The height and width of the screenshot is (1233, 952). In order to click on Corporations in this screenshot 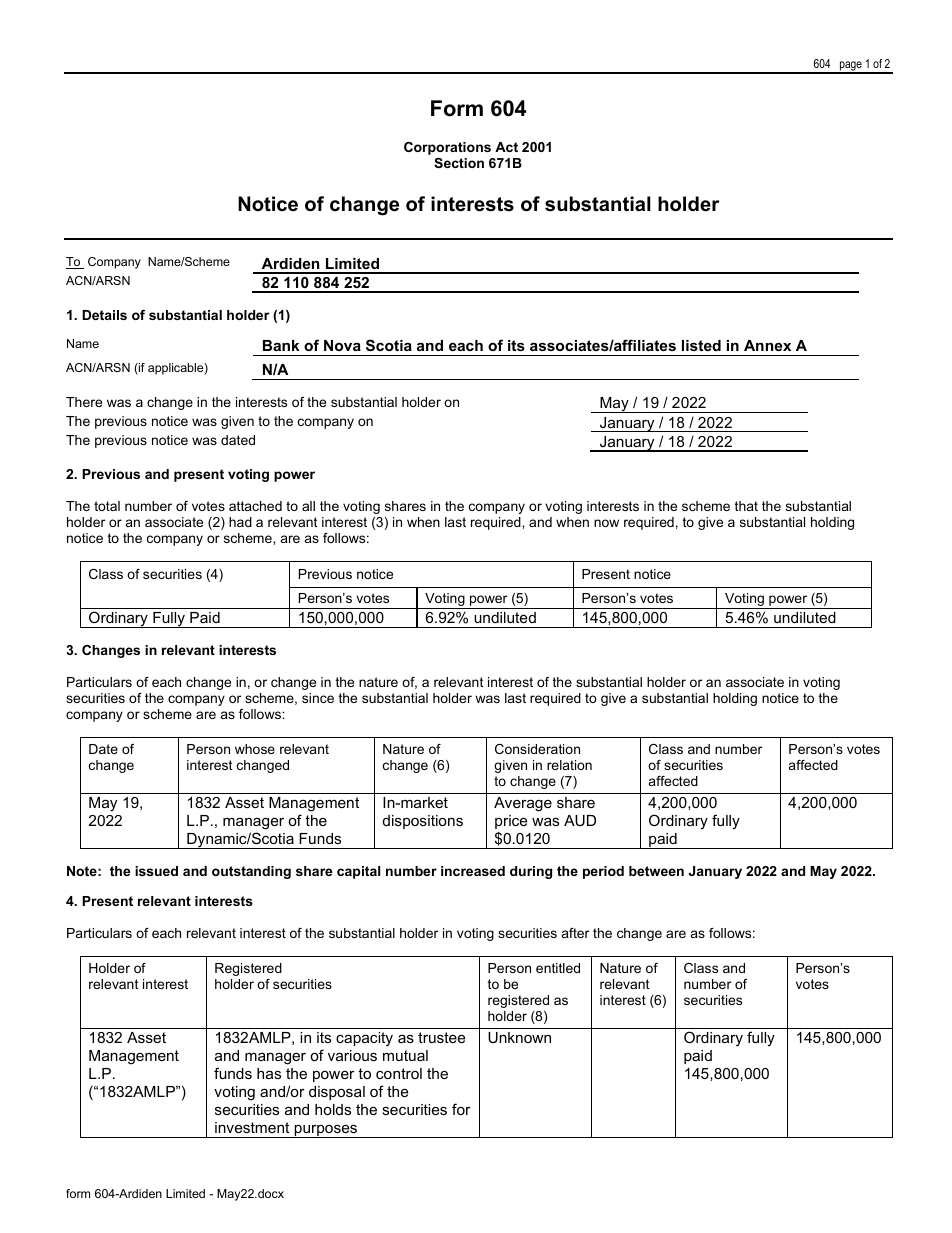, I will do `click(447, 148)`.
